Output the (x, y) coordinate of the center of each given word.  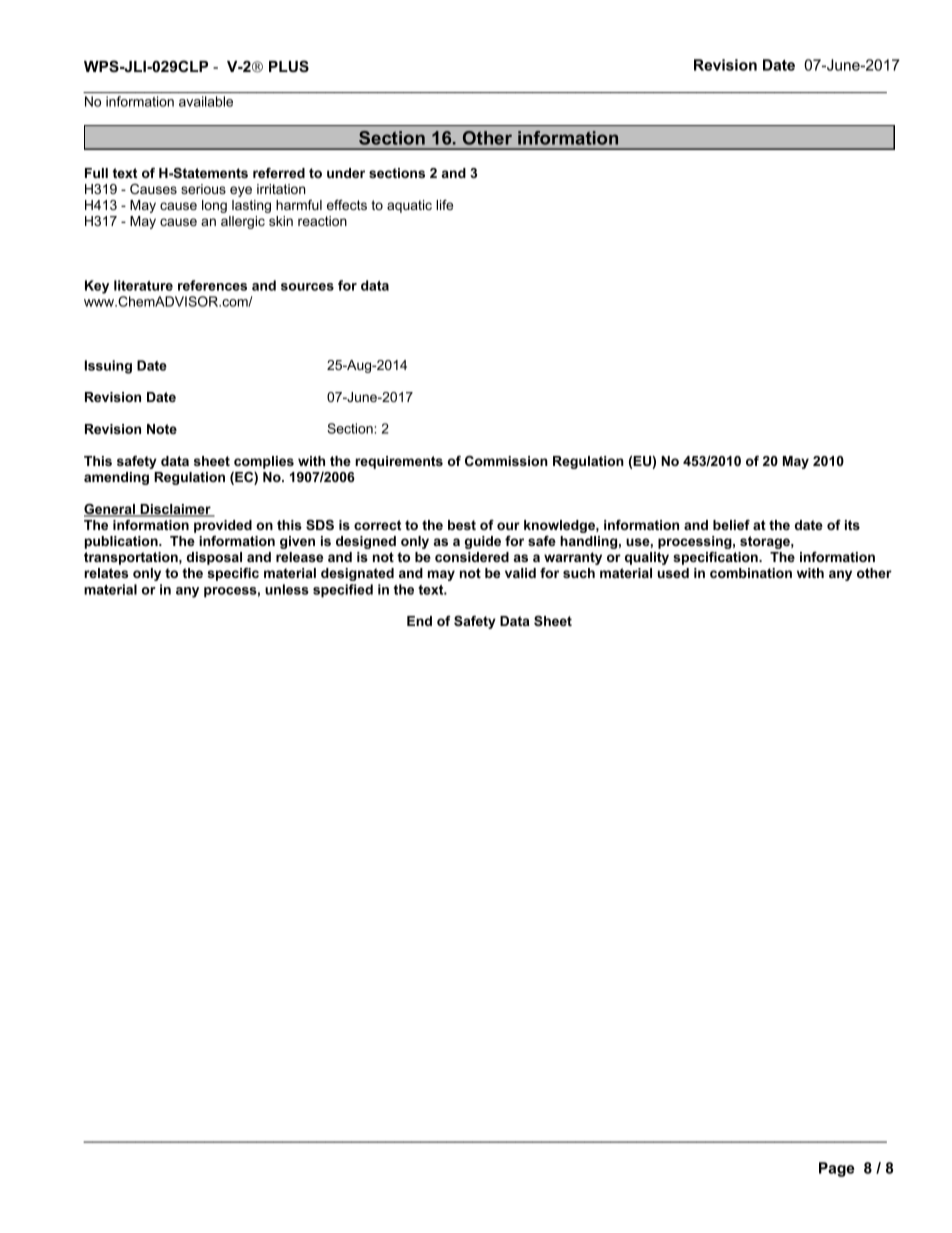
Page (837, 1169)
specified (343, 591)
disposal (214, 558)
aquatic (409, 206)
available (206, 101)
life (444, 205)
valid (520, 573)
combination (751, 573)
